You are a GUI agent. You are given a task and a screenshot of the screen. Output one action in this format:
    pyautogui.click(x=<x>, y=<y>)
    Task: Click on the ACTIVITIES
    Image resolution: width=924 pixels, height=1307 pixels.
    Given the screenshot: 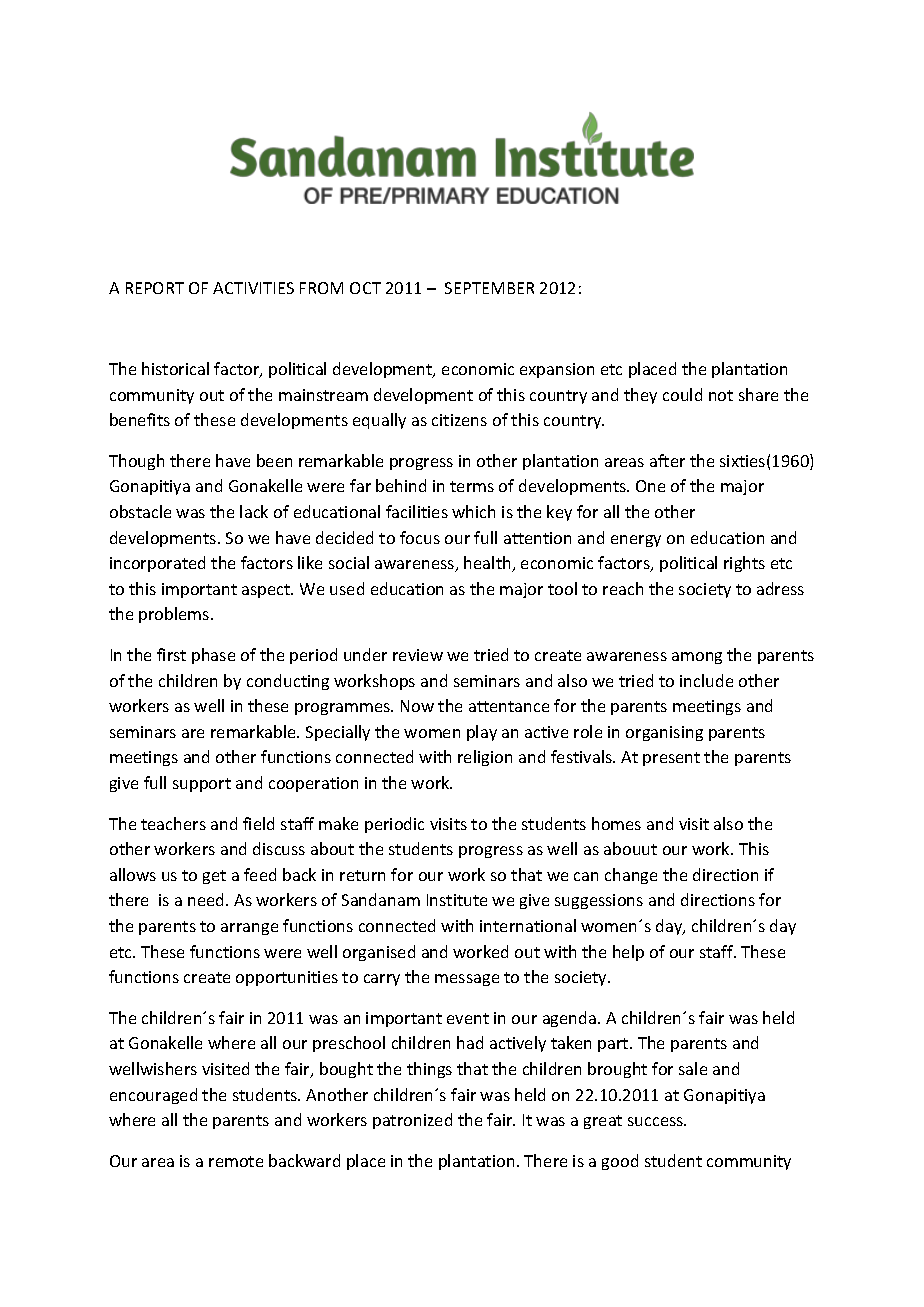 What is the action you would take?
    pyautogui.click(x=253, y=288)
